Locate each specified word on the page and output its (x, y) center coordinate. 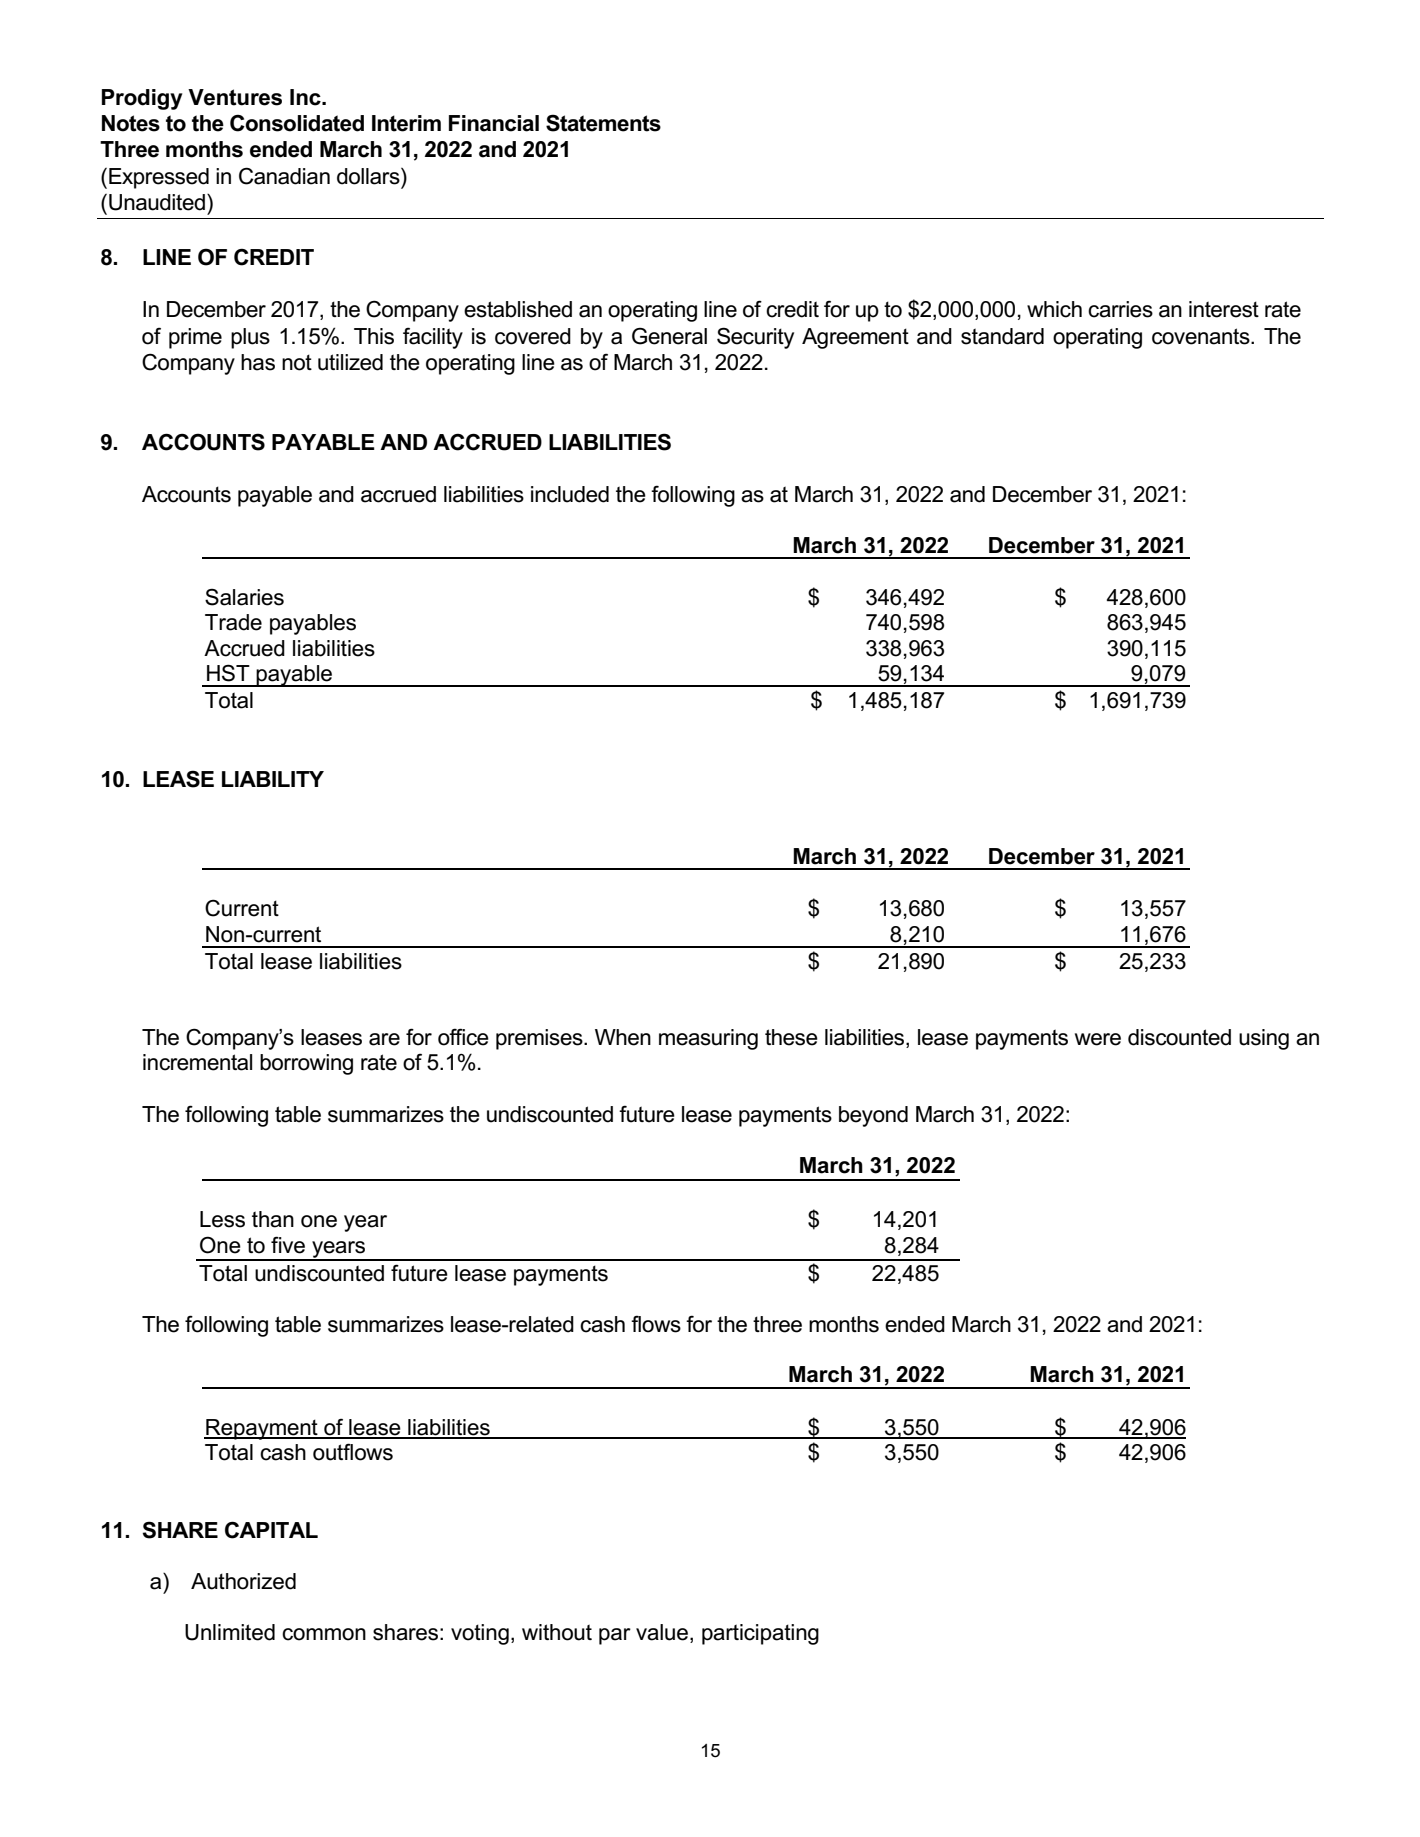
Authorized (243, 1581)
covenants (1202, 336)
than (273, 1219)
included (570, 494)
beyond (873, 1116)
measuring (708, 1039)
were (1098, 1039)
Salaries (244, 597)
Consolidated (297, 123)
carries (1120, 309)
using (1264, 1039)
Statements (603, 123)
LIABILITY (273, 779)
